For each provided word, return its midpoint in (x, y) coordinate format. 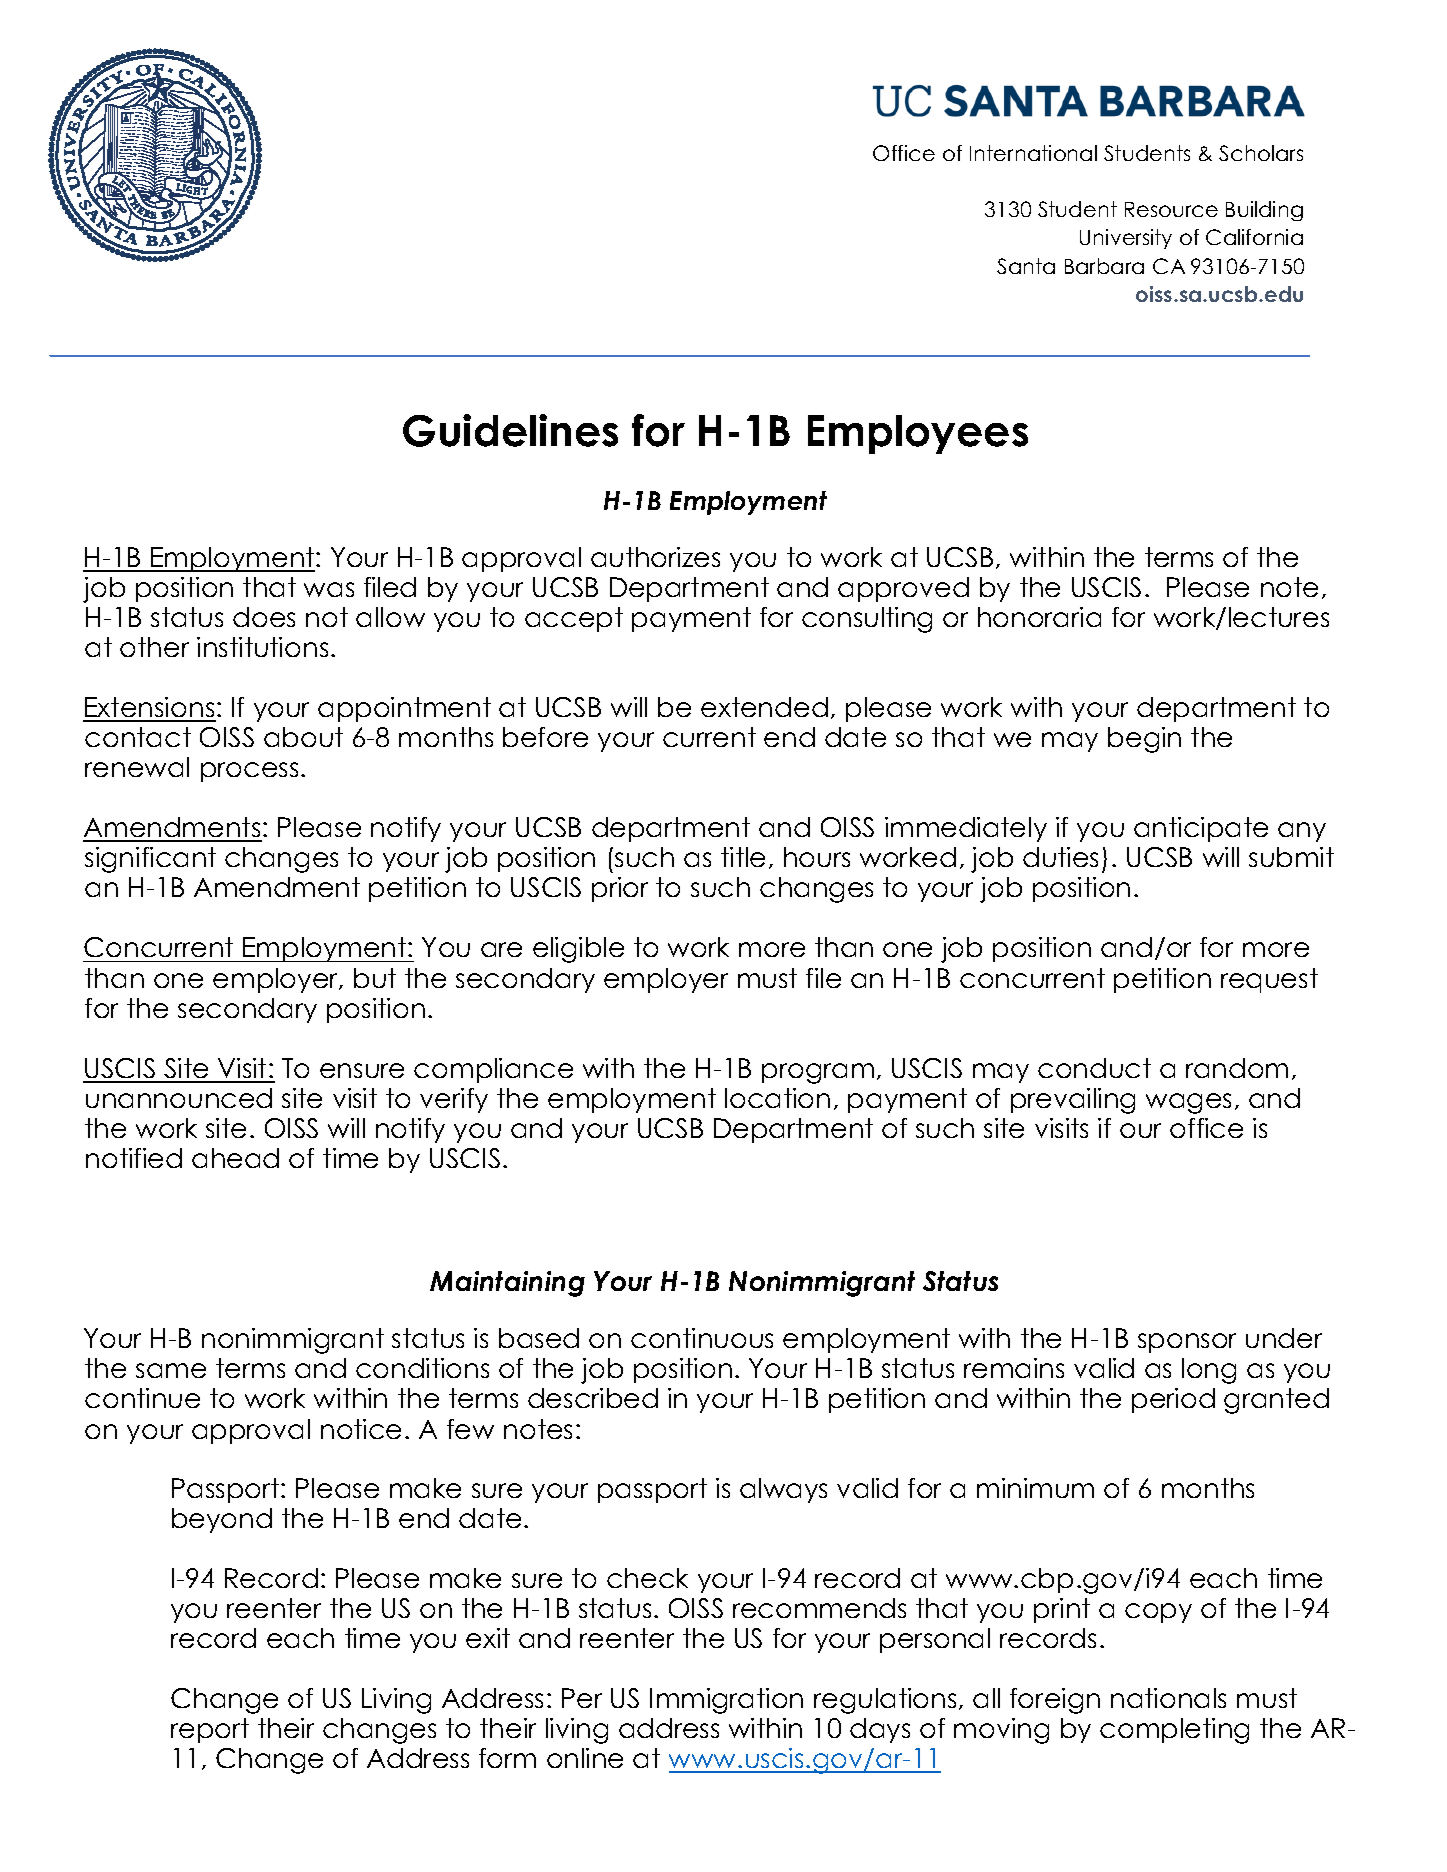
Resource (1171, 209)
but (375, 978)
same (171, 1370)
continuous (702, 1338)
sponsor (1187, 1343)
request (1269, 980)
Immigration (726, 1701)
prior (620, 889)
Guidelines (510, 430)
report (210, 1730)
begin (1144, 740)
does (264, 617)
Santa (1026, 266)
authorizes (655, 557)
